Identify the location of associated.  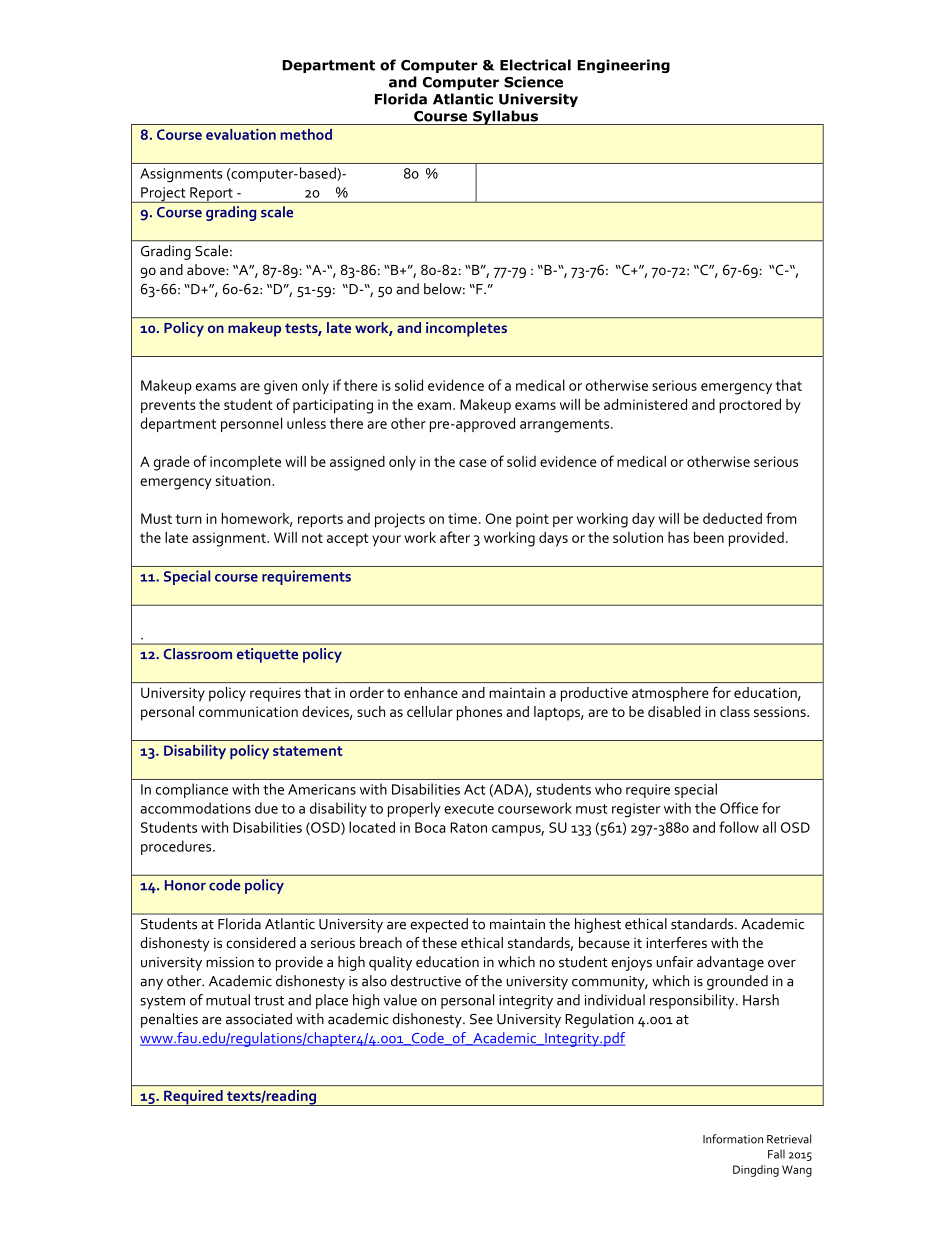
(259, 1019).
